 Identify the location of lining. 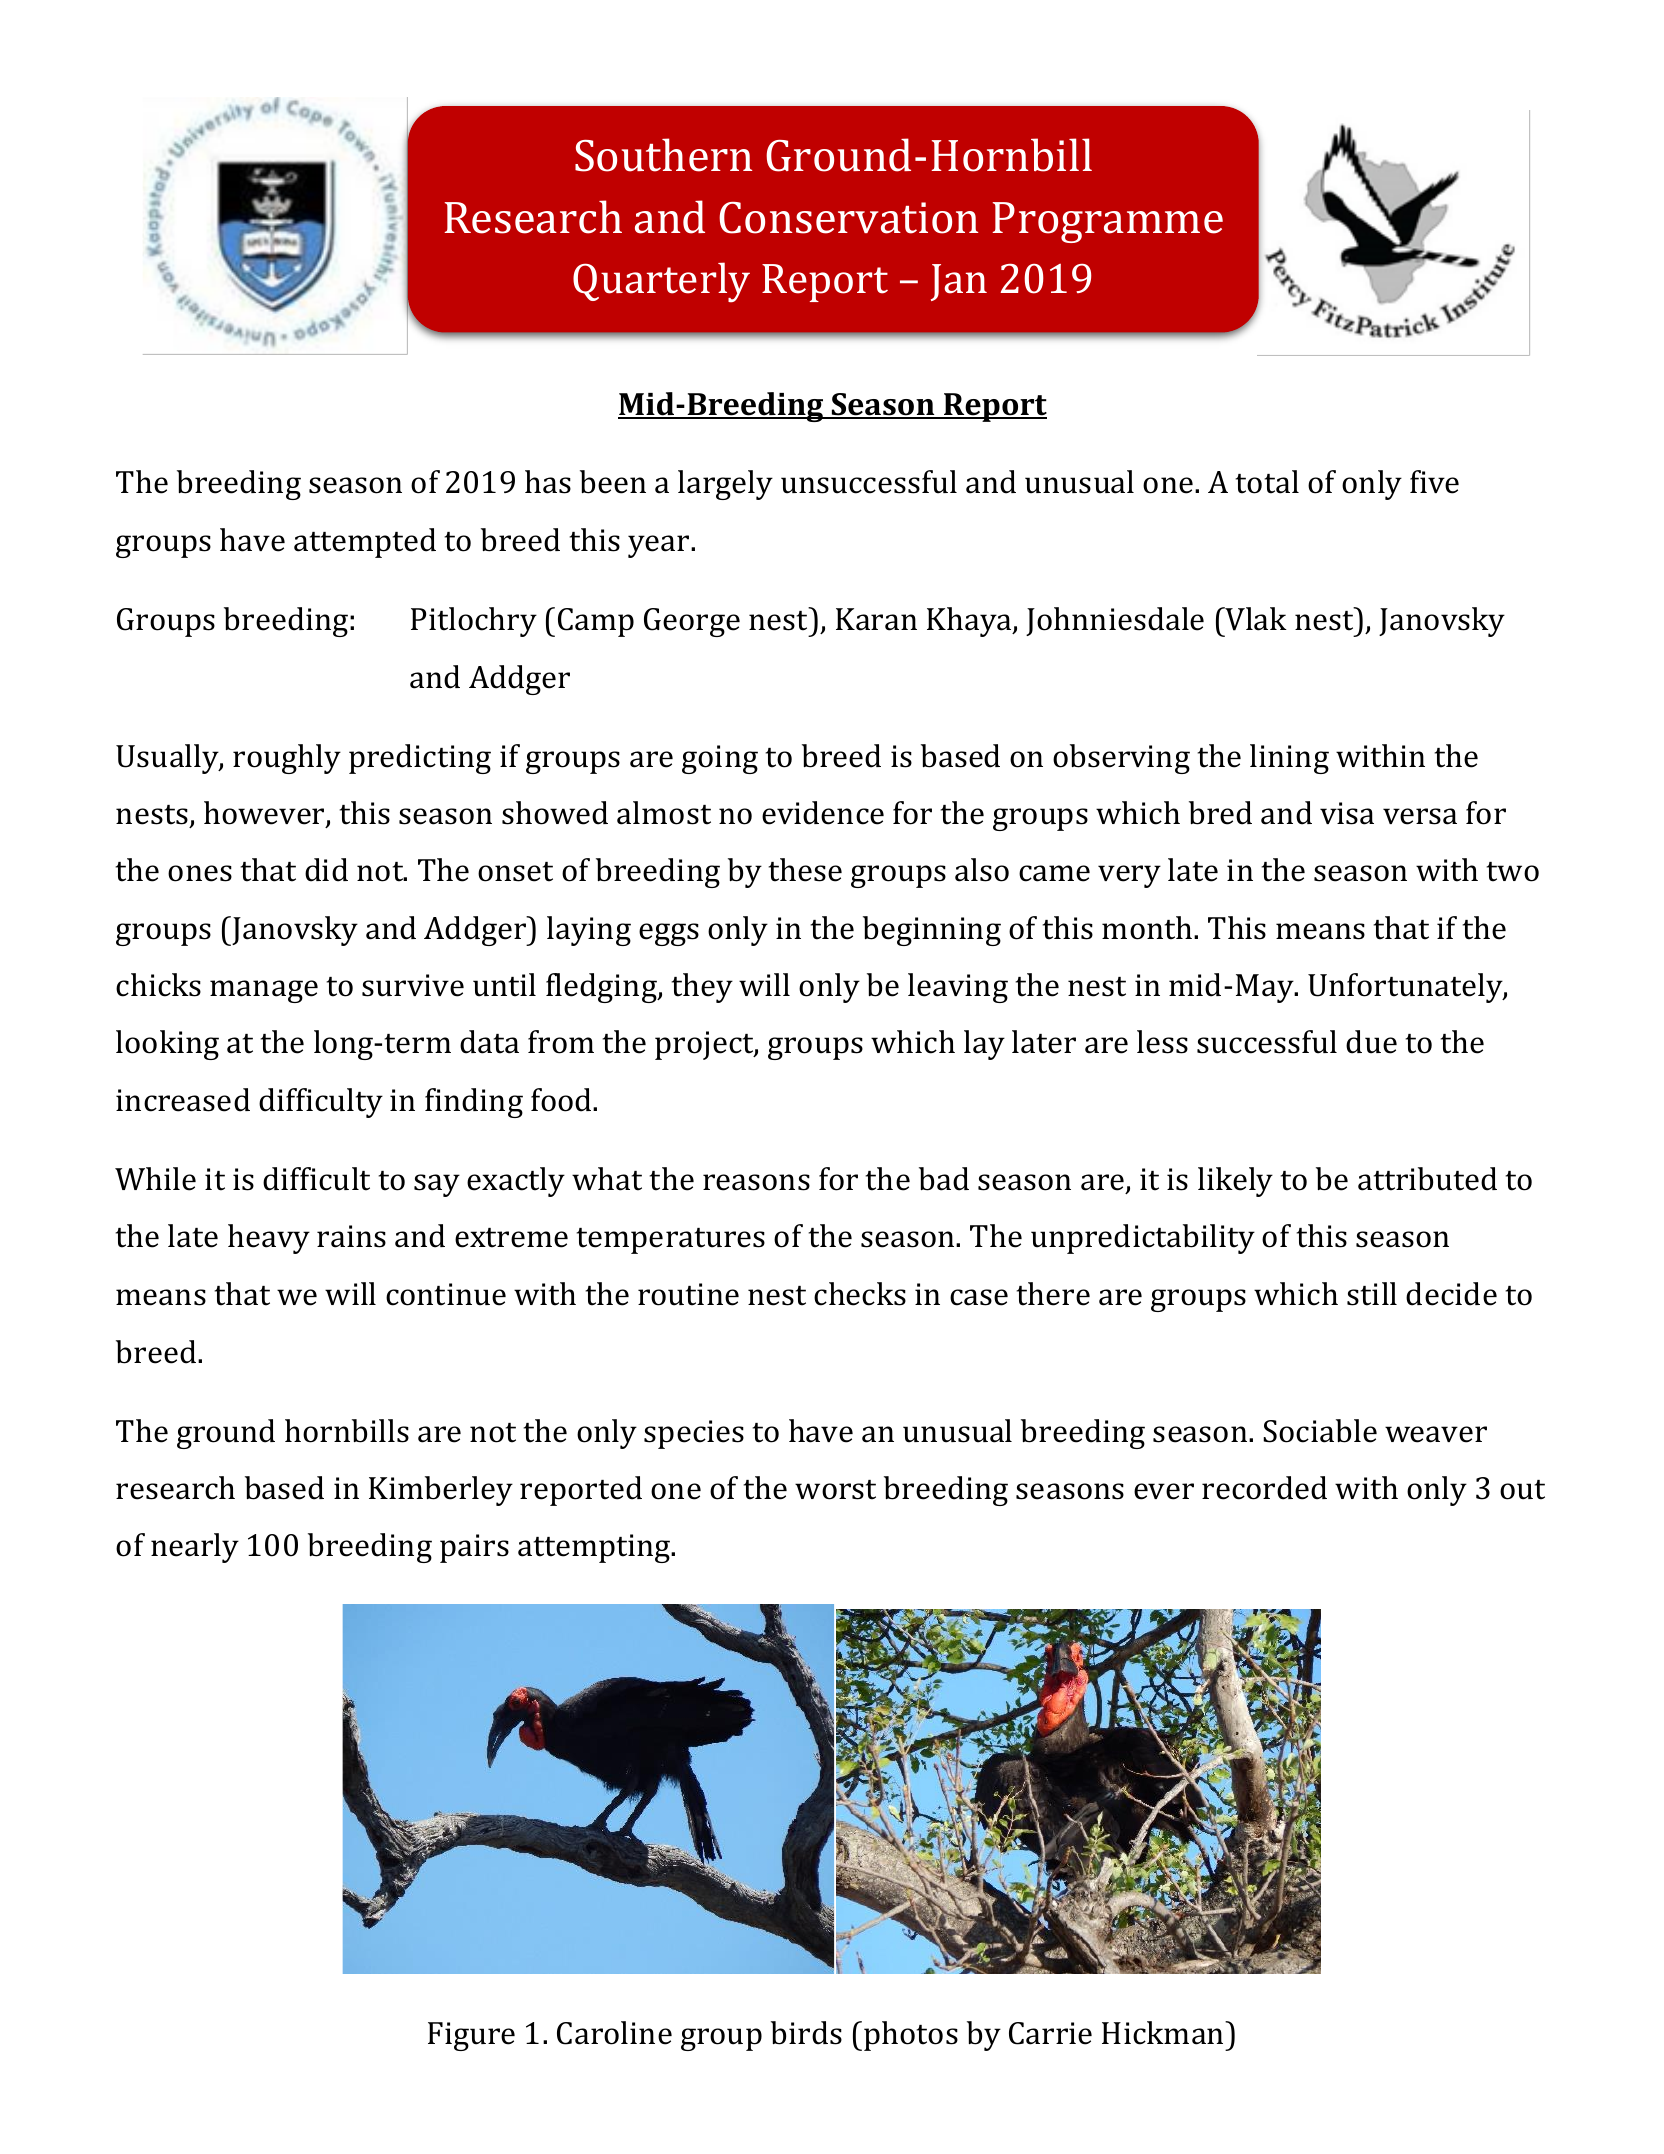
(1289, 759).
